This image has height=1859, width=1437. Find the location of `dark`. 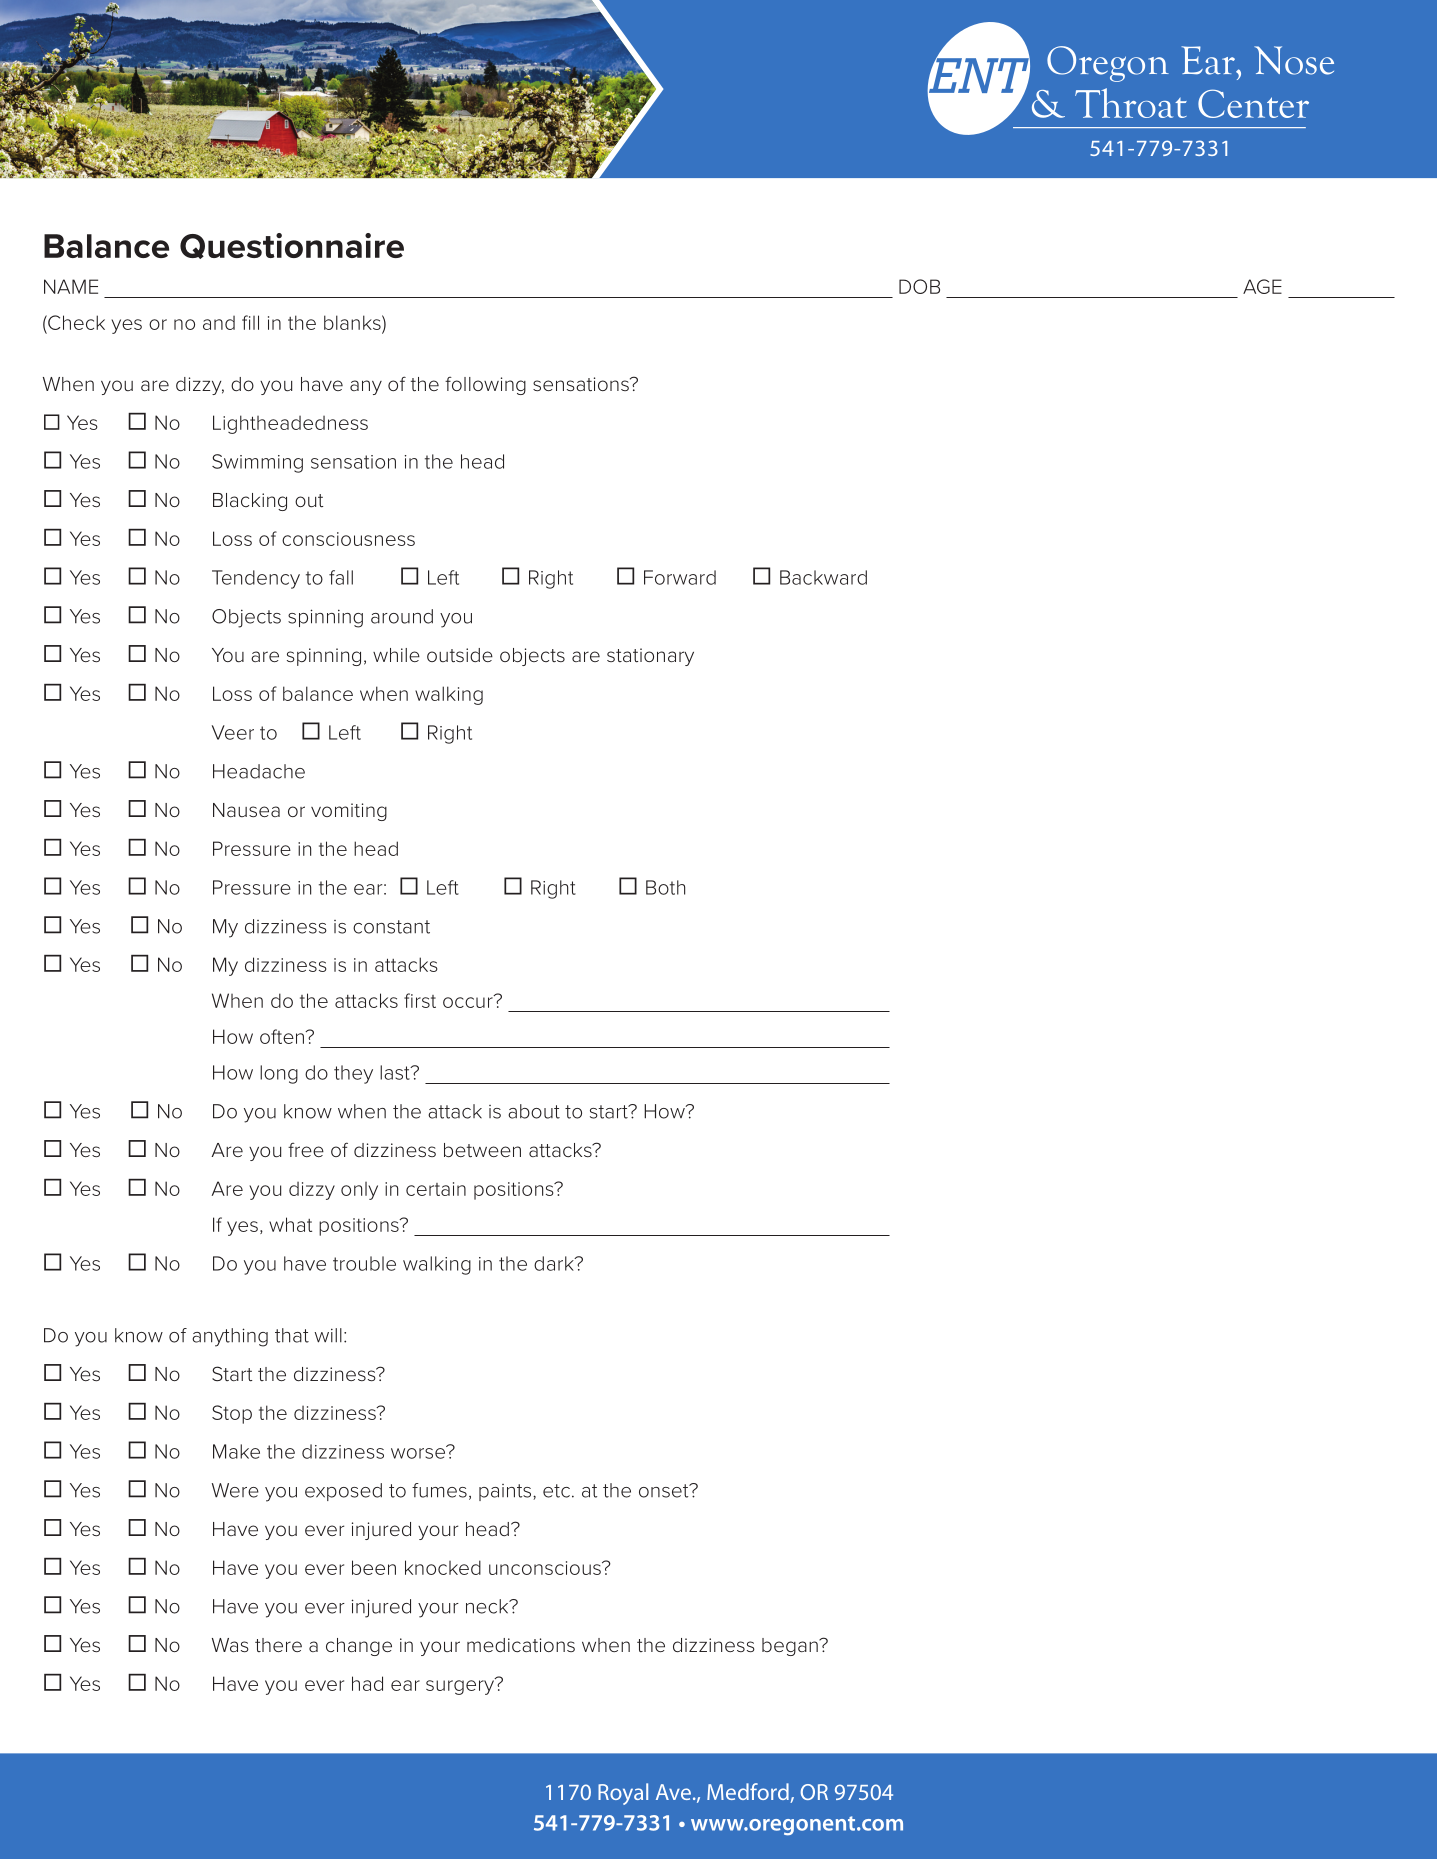

dark is located at coordinates (555, 1263).
